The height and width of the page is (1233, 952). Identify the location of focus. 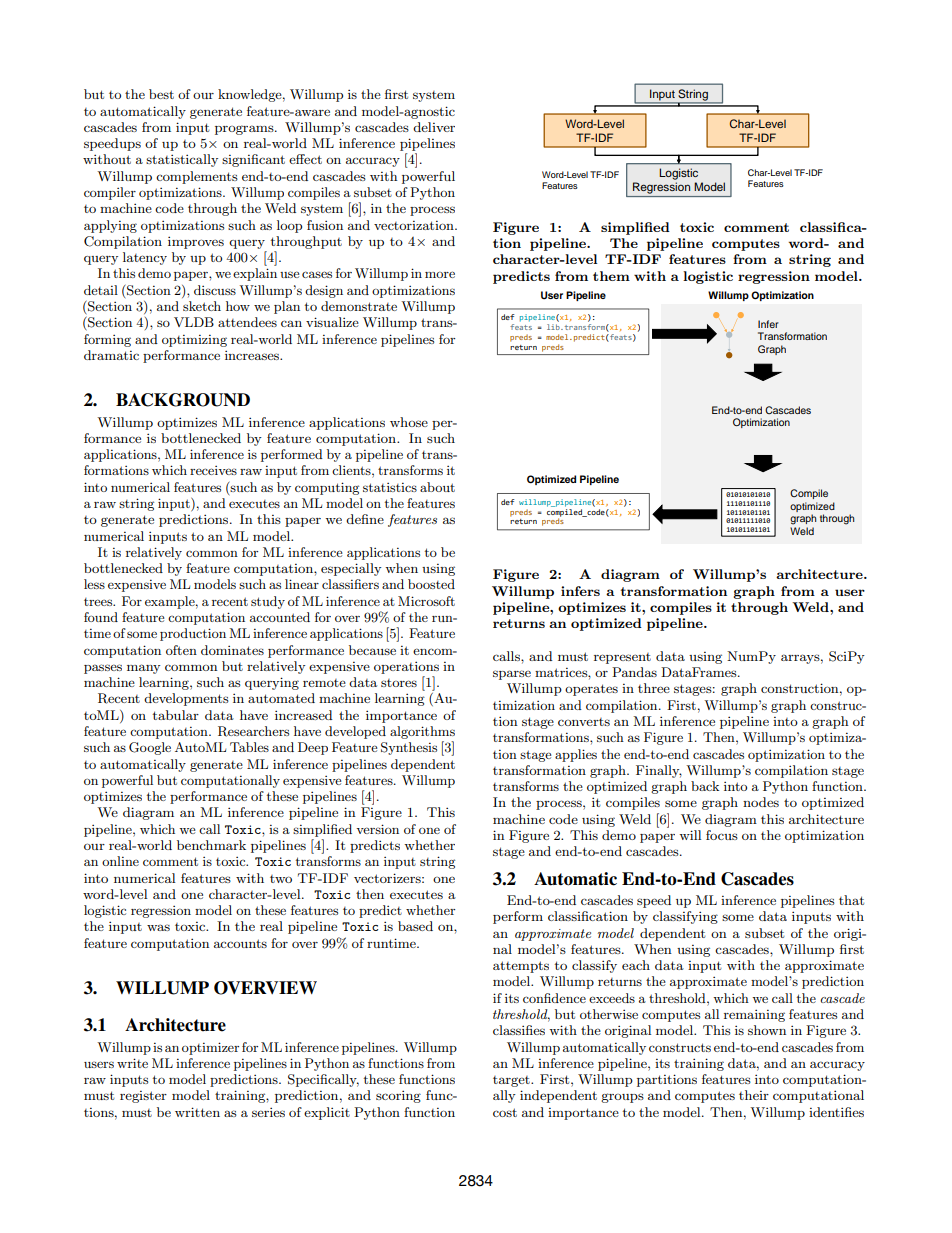
(722, 835).
